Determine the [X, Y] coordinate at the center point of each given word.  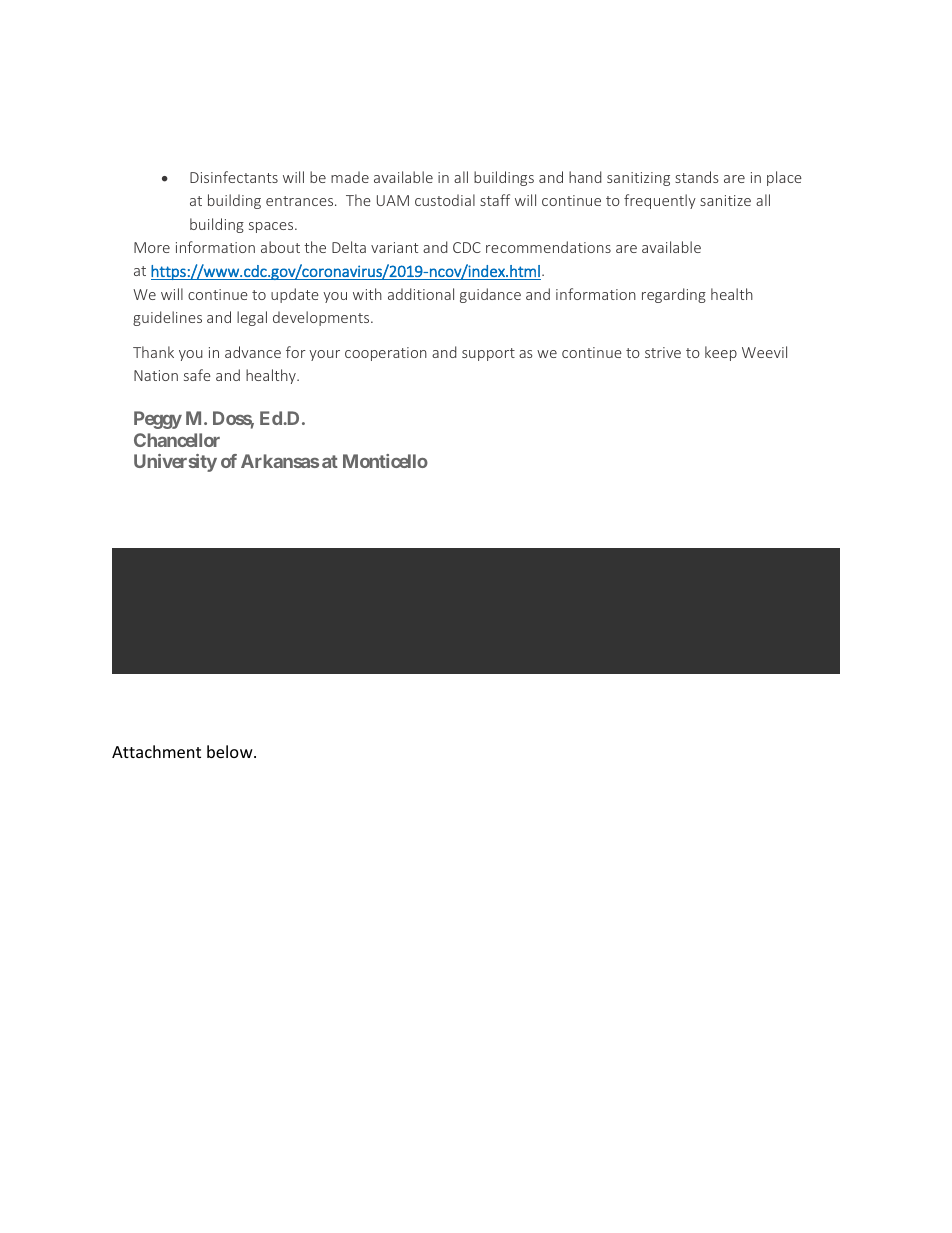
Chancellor [177, 440]
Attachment [156, 751]
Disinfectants [234, 177]
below [231, 751]
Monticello [385, 461]
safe [197, 375]
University [175, 463]
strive [663, 352]
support [488, 354]
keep [721, 353]
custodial [445, 200]
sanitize [725, 200]
